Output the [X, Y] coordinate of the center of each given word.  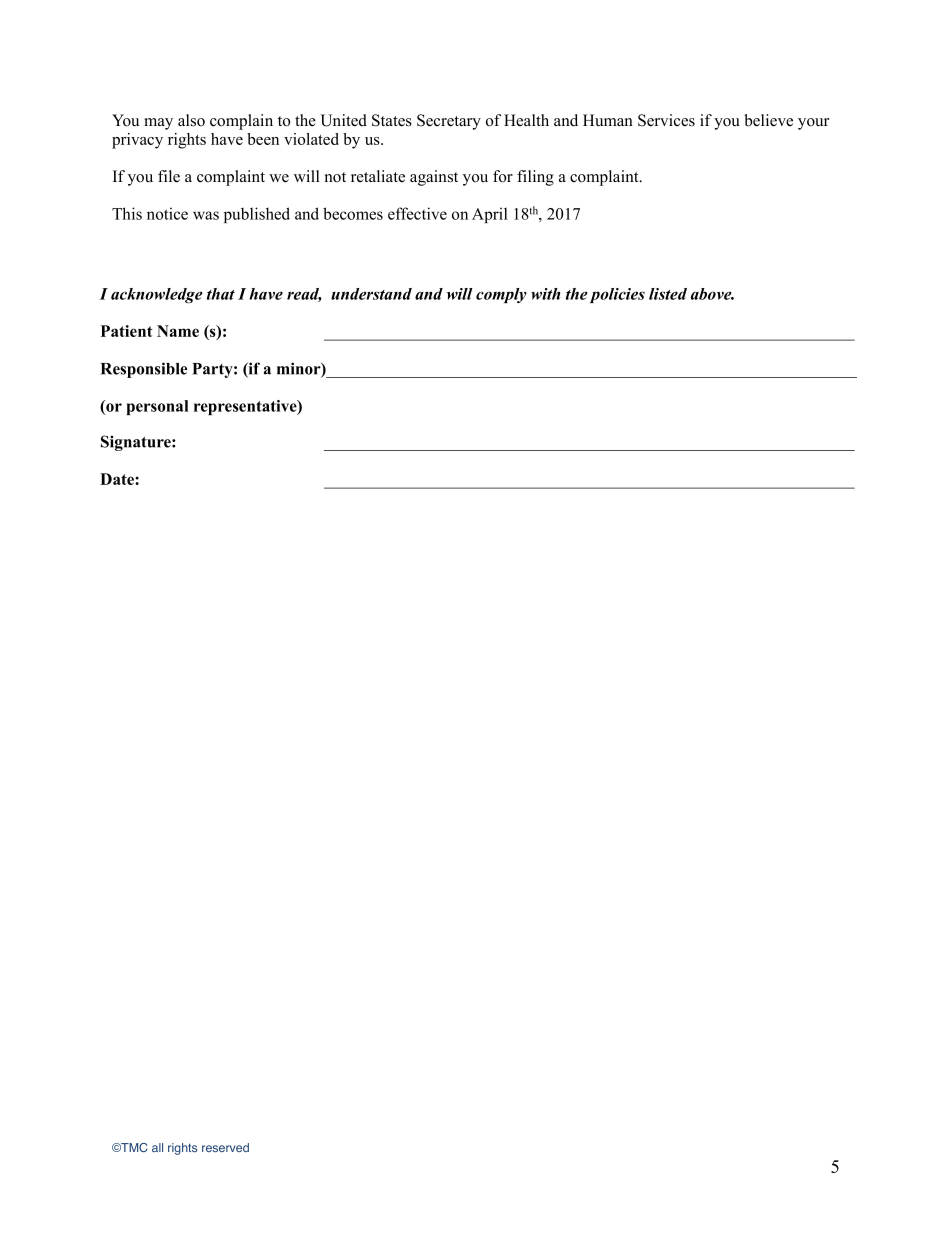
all [157, 1147]
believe [768, 120]
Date [118, 479]
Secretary [449, 122]
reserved [225, 1147]
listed [668, 294]
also [191, 120]
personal [157, 407]
